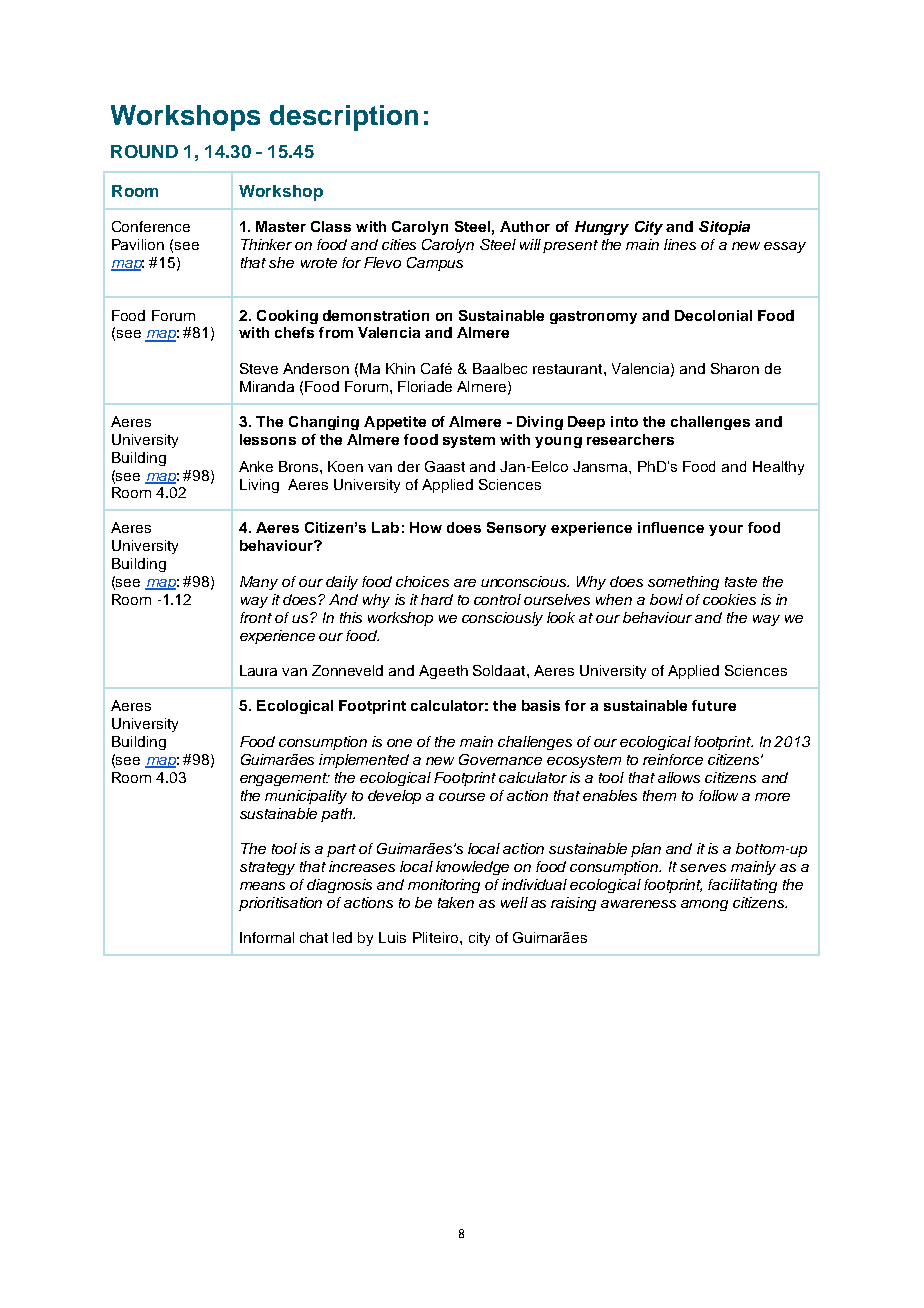 The height and width of the document is (1308, 924). Describe the element at coordinates (714, 705) in the document. I see `future` at that location.
